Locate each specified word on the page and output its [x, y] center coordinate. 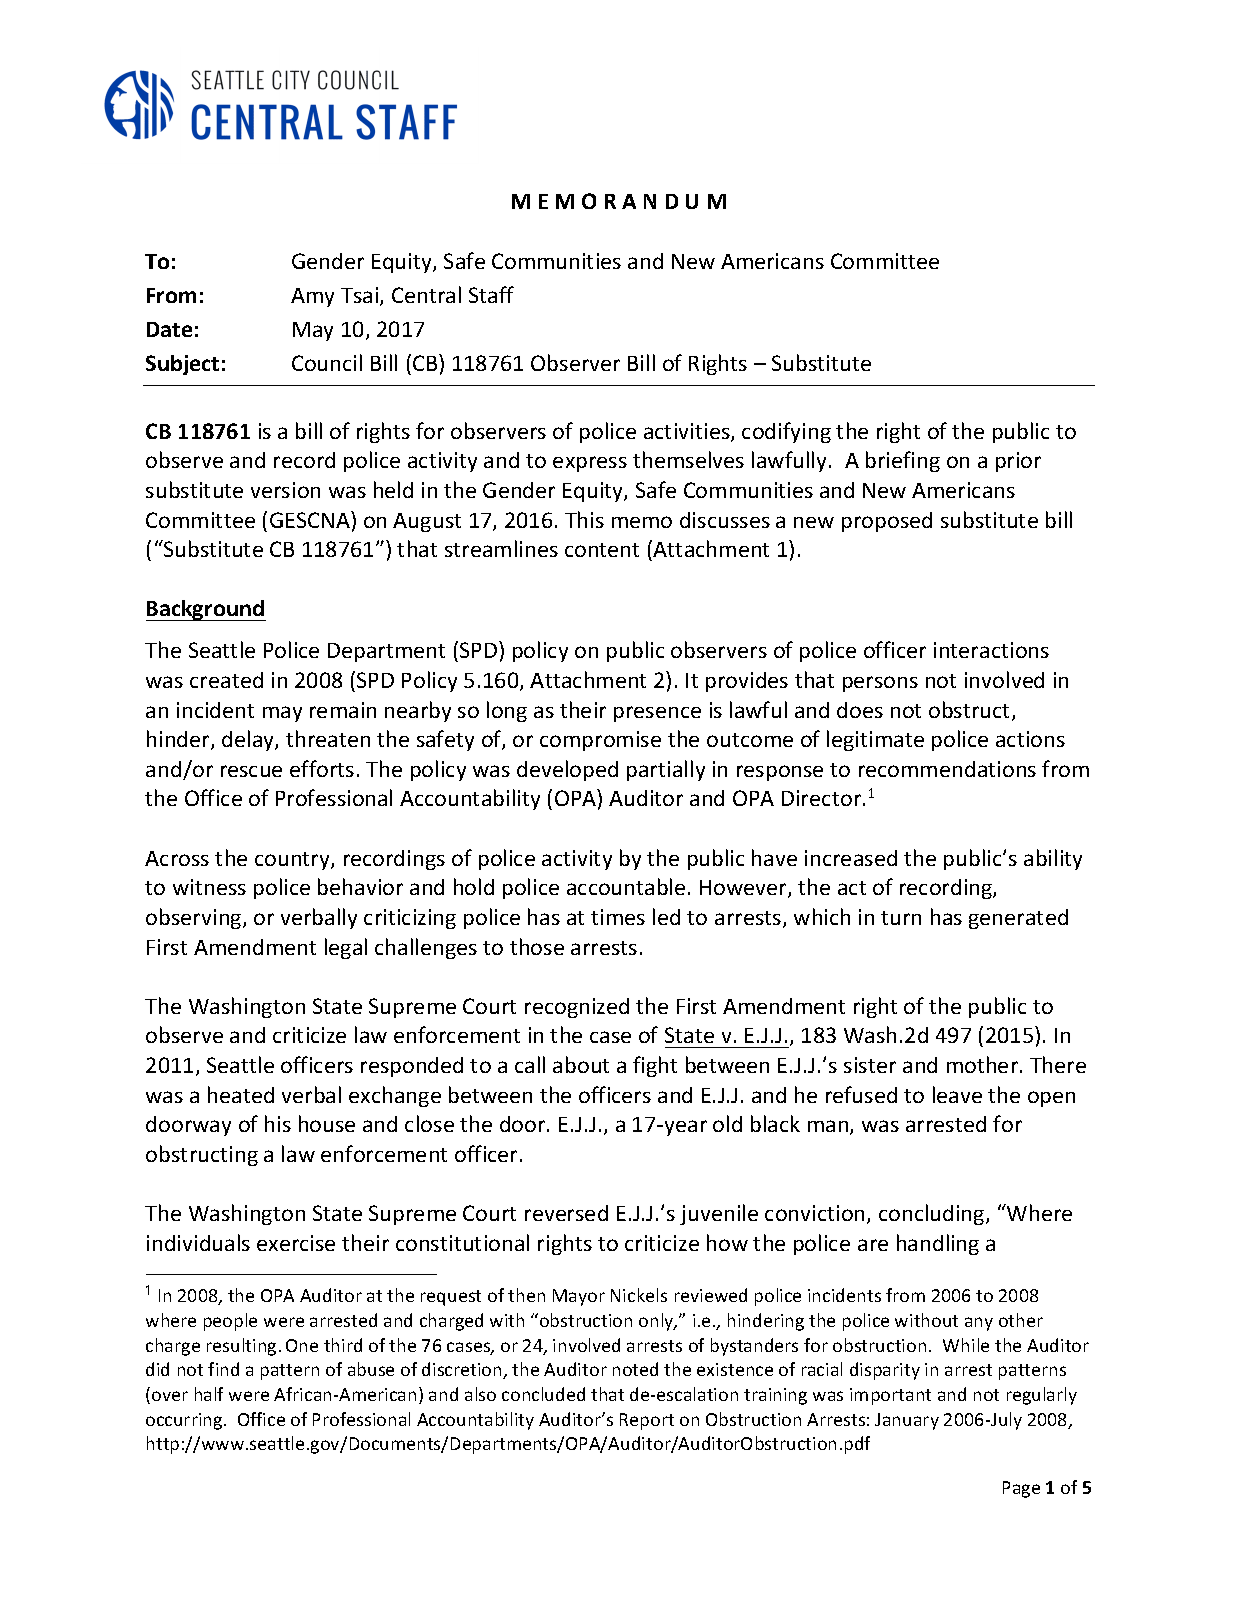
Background [206, 610]
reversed [566, 1213]
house [327, 1123]
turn [901, 918]
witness [209, 887]
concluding [933, 1214]
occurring [185, 1421]
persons [880, 684]
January [907, 1421]
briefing [903, 461]
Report [647, 1421]
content [602, 550]
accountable [626, 886]
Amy [312, 297]
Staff [491, 294]
